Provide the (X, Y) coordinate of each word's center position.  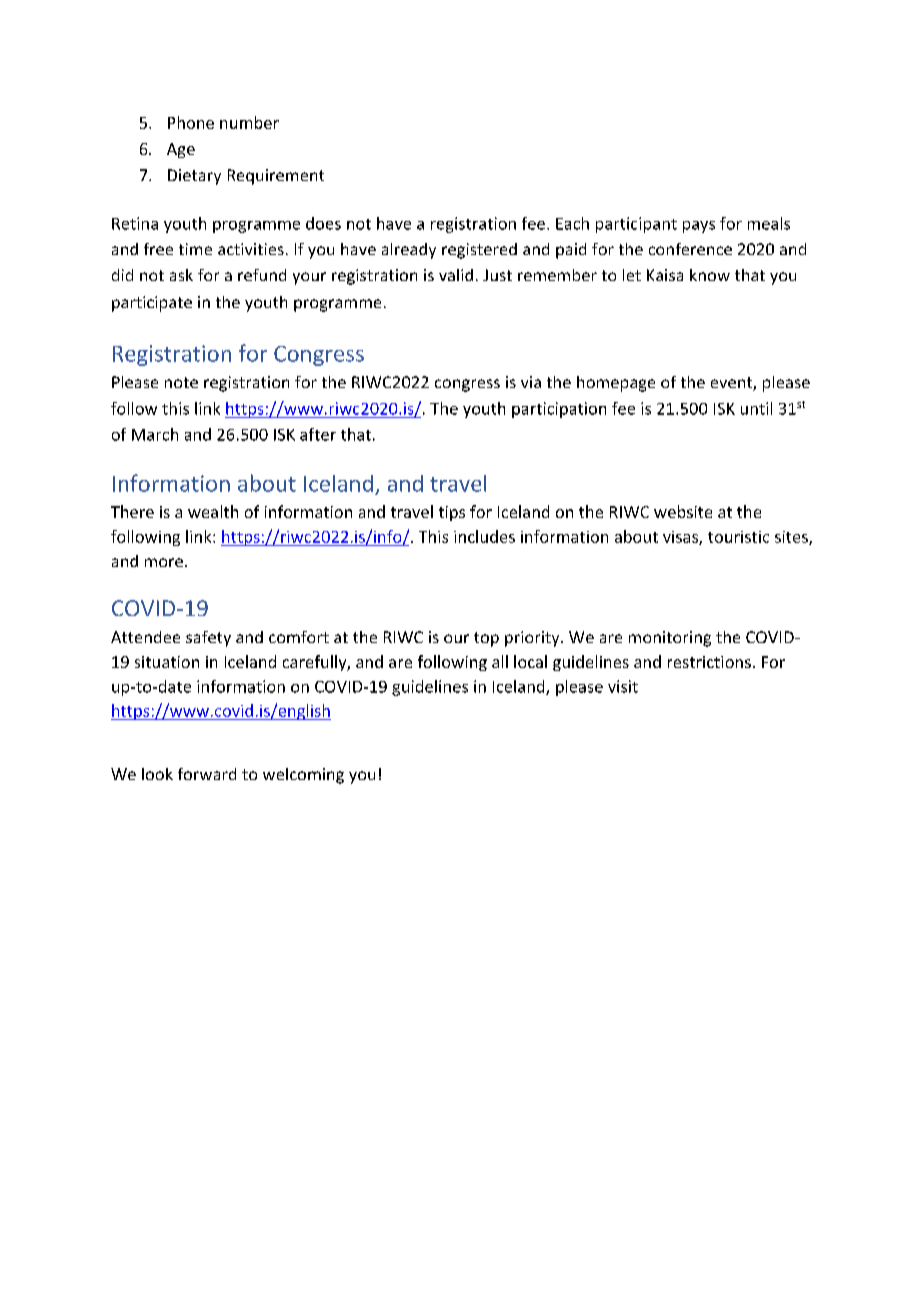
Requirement (276, 177)
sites (792, 538)
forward (207, 774)
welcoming (303, 776)
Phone (191, 122)
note (181, 382)
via (531, 382)
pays (699, 227)
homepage (616, 384)
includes (484, 536)
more (164, 562)
